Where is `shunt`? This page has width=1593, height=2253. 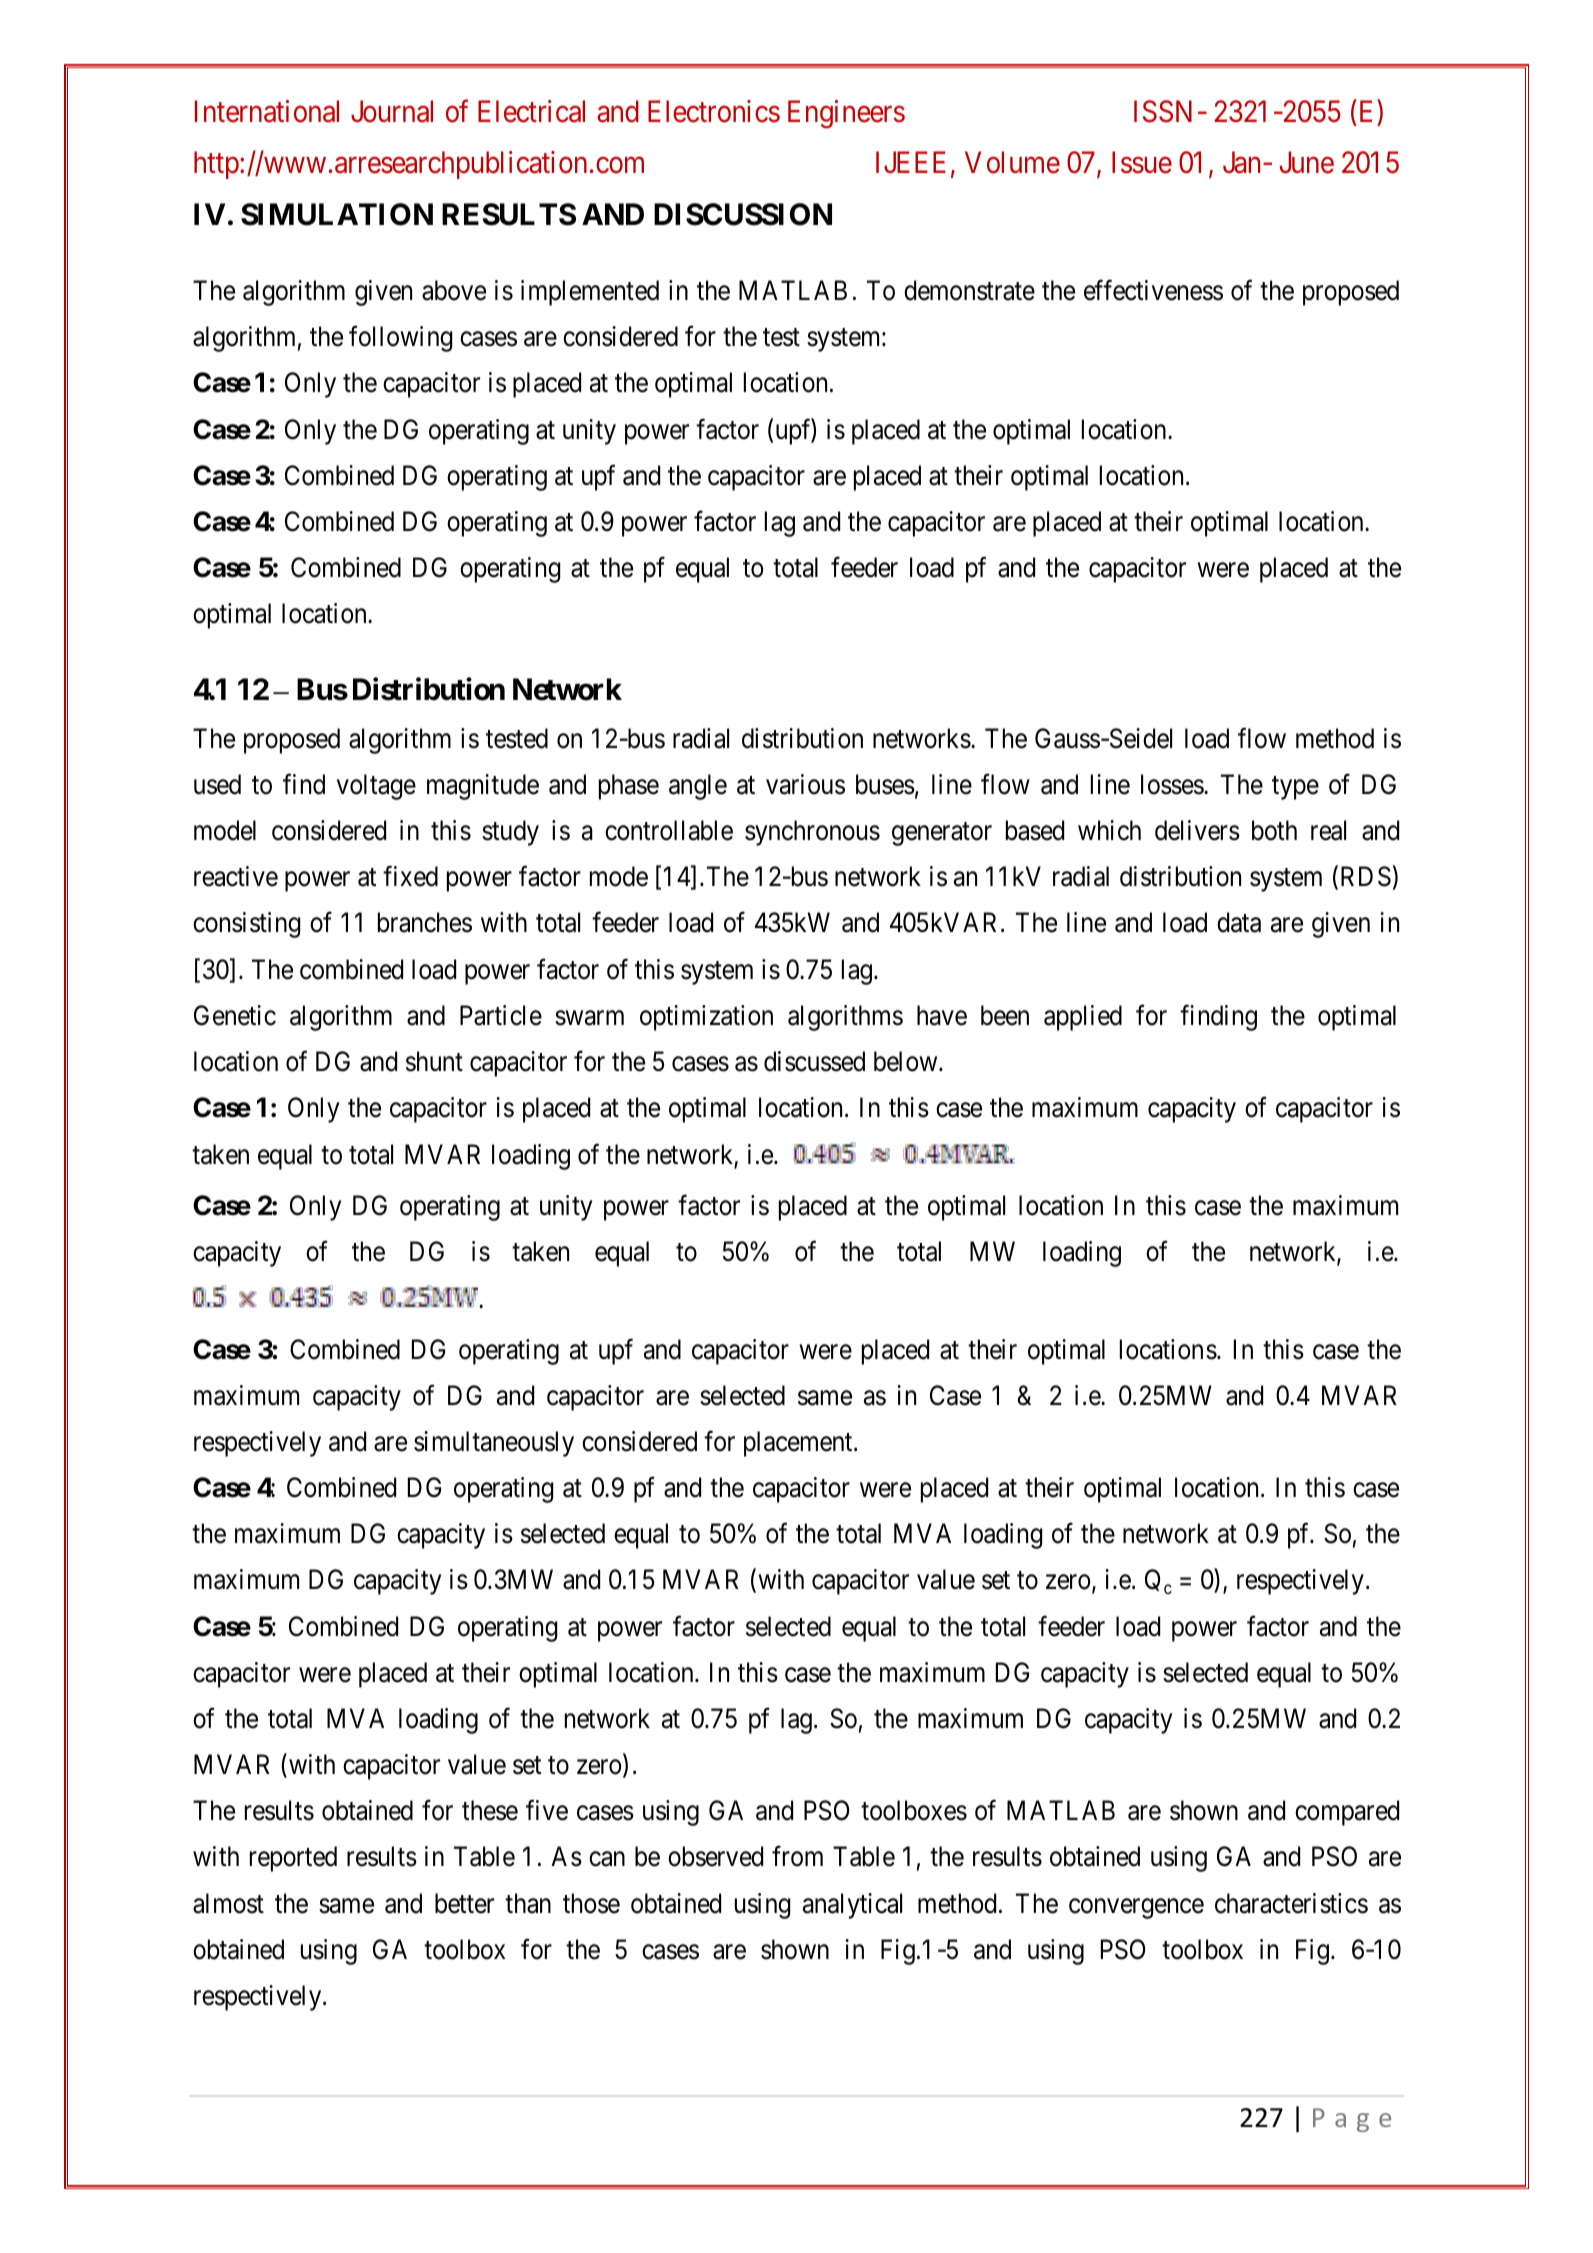 shunt is located at coordinates (434, 1061).
